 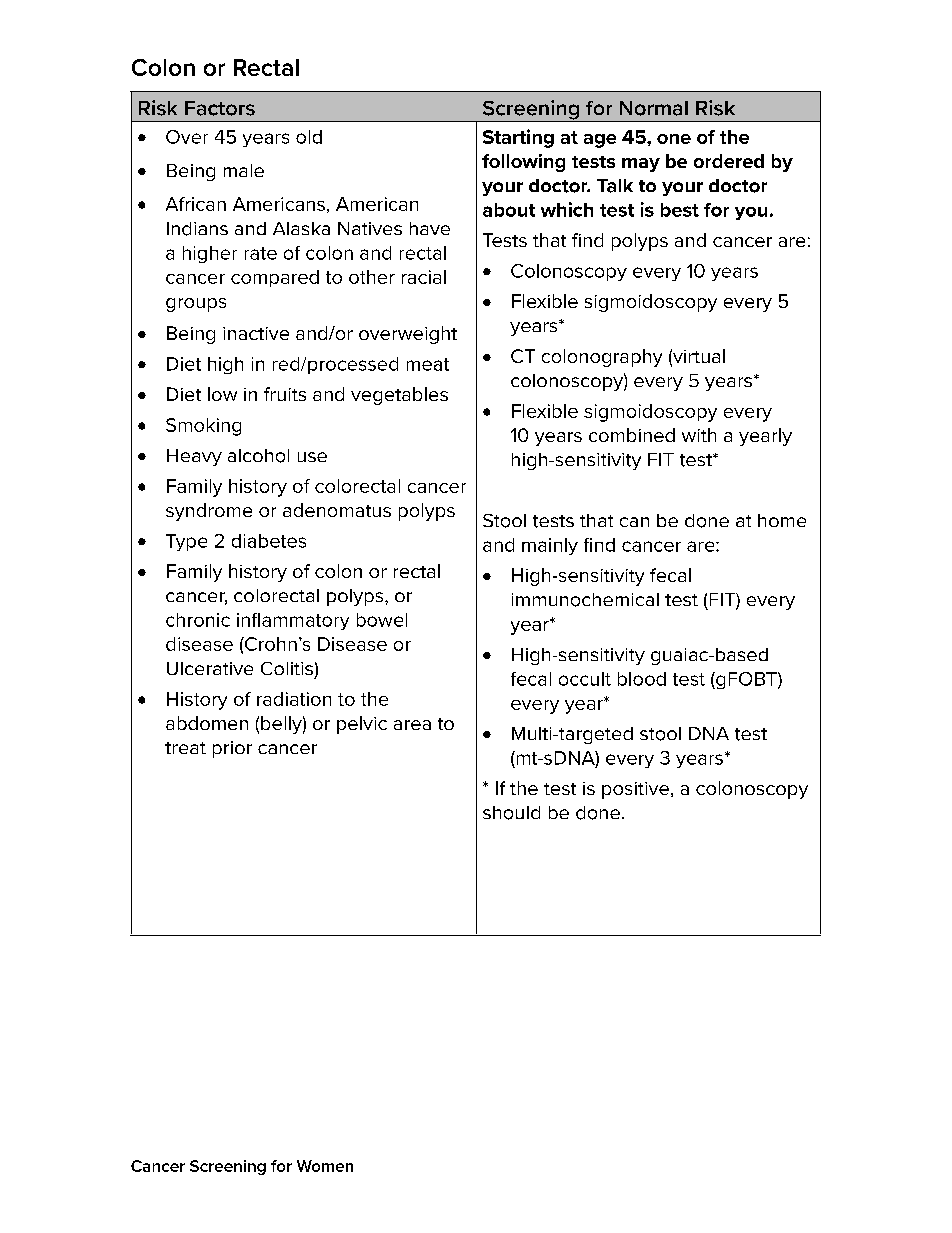 I want to click on positive, so click(x=635, y=790).
